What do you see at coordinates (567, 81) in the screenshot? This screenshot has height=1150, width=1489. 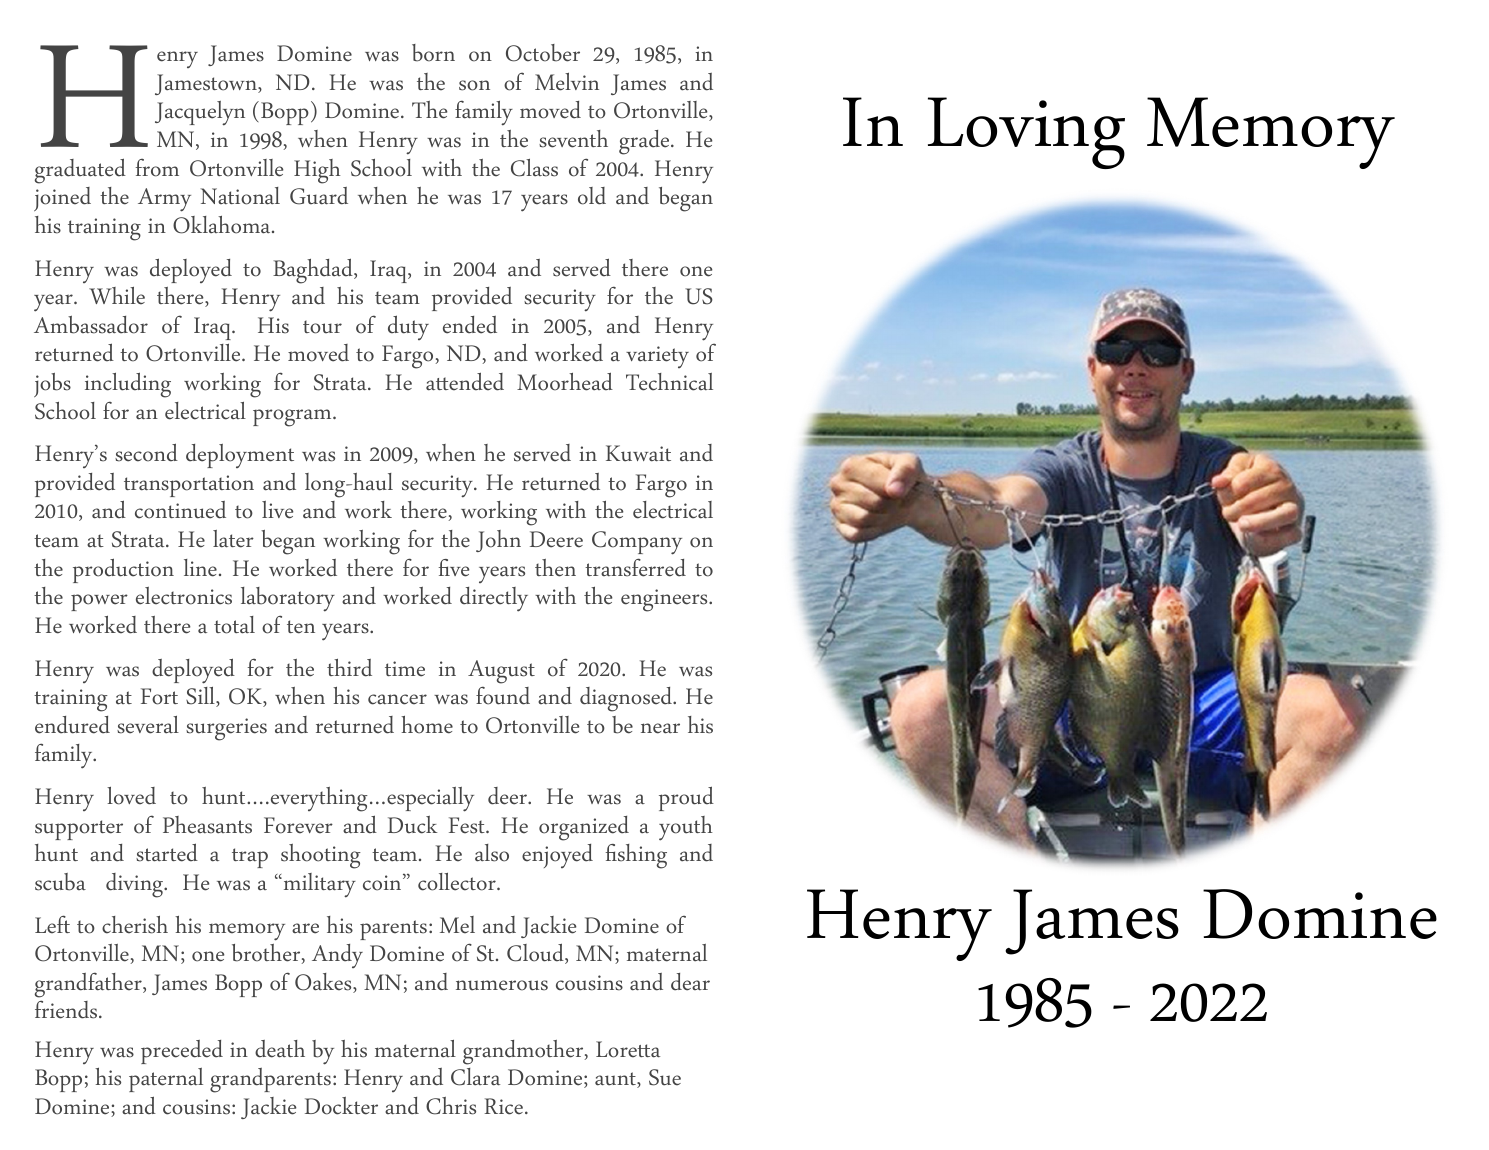 I see `Melvin` at bounding box center [567, 81].
